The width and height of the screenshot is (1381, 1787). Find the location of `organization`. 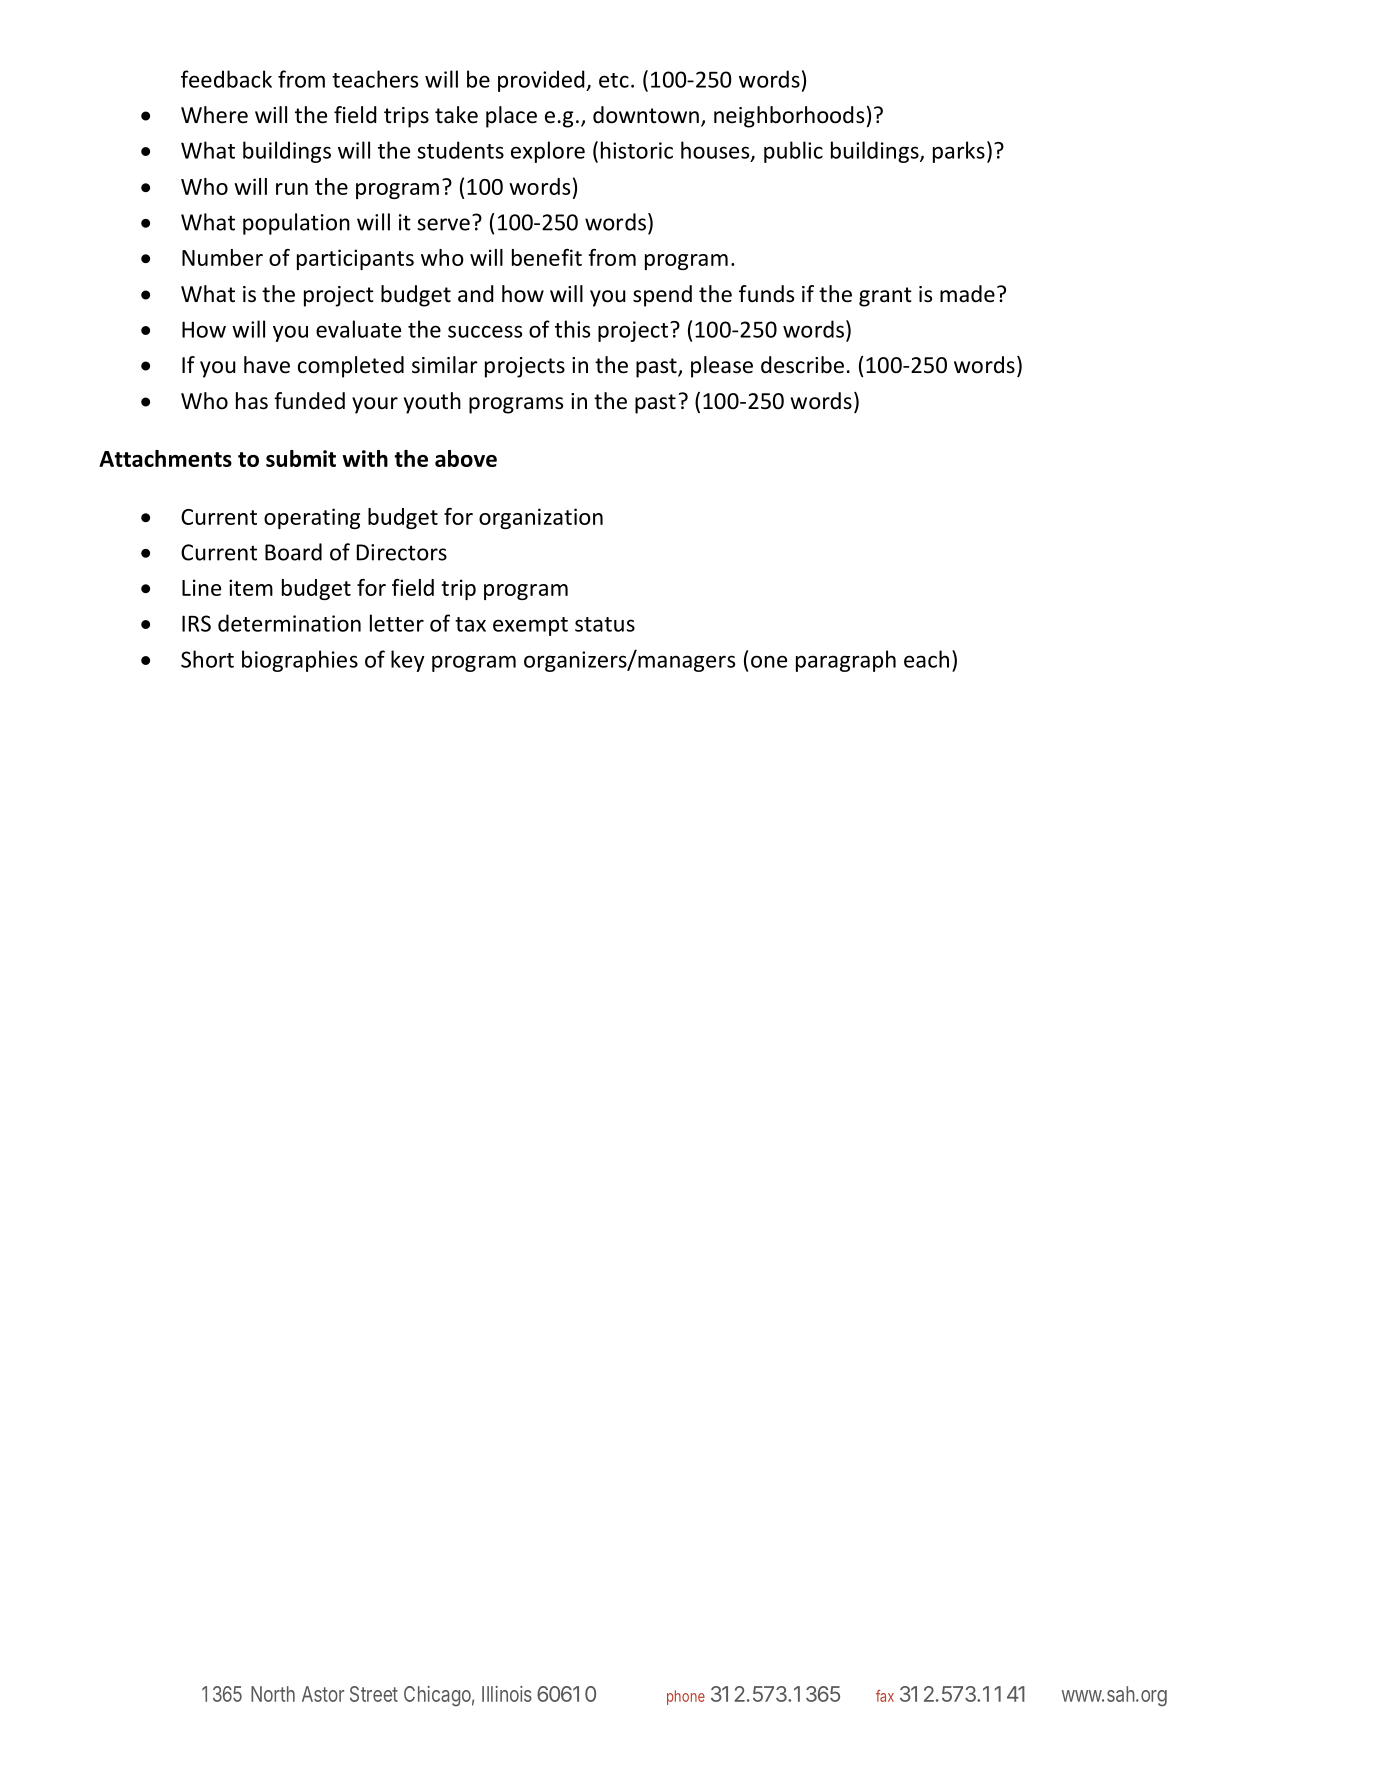

organization is located at coordinates (541, 518).
